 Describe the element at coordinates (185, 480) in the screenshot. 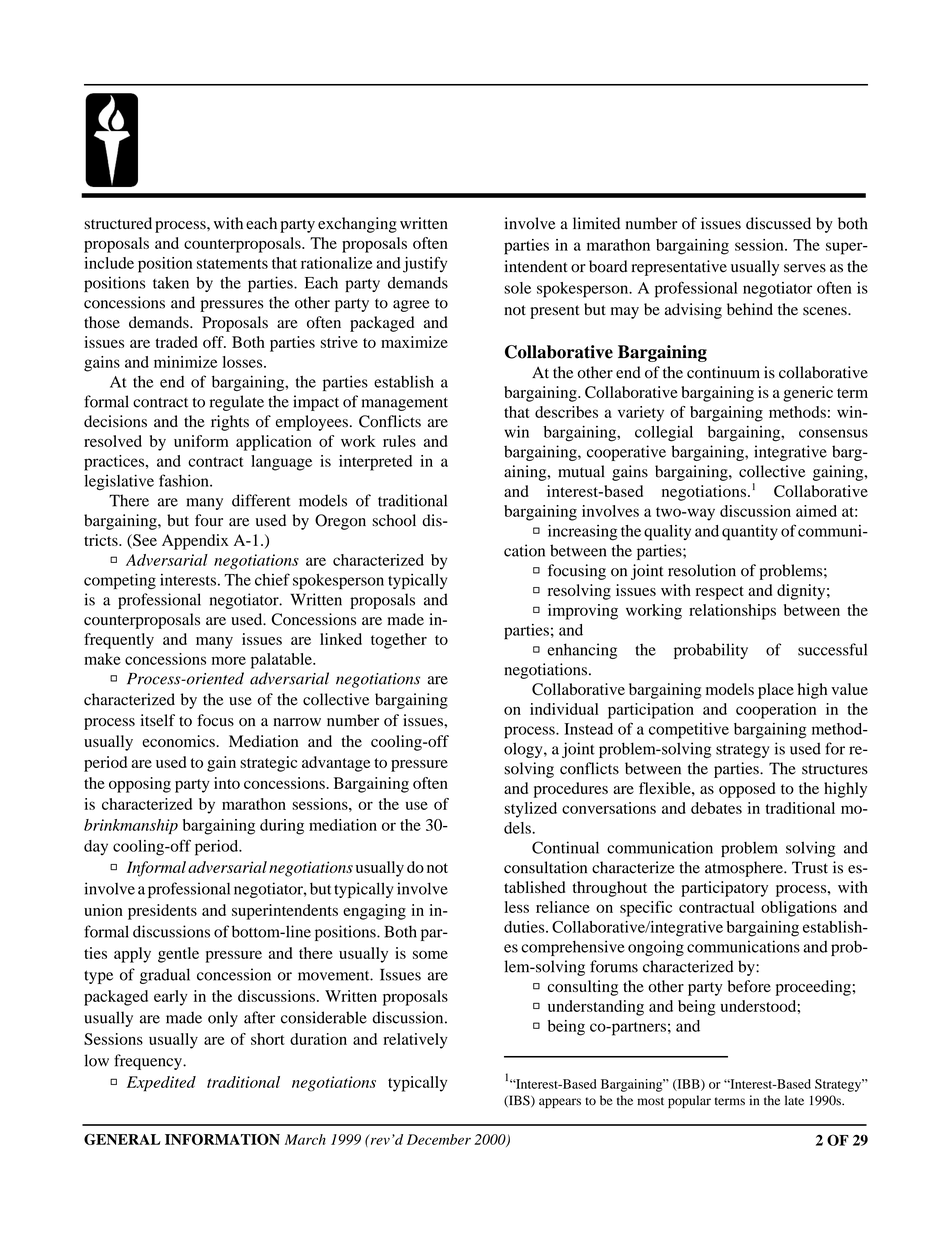

I see `fashion` at that location.
